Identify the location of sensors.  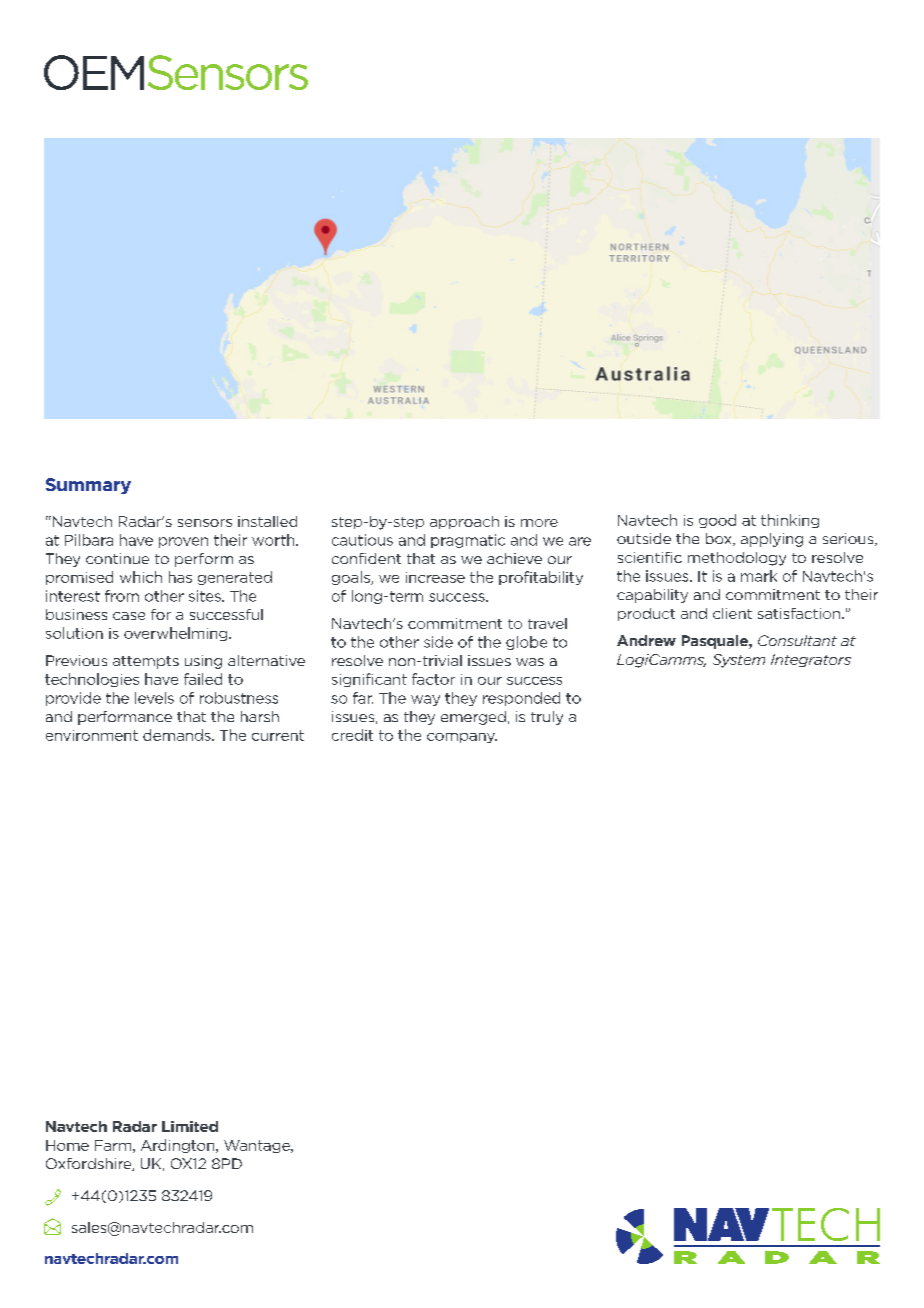
(205, 523).
